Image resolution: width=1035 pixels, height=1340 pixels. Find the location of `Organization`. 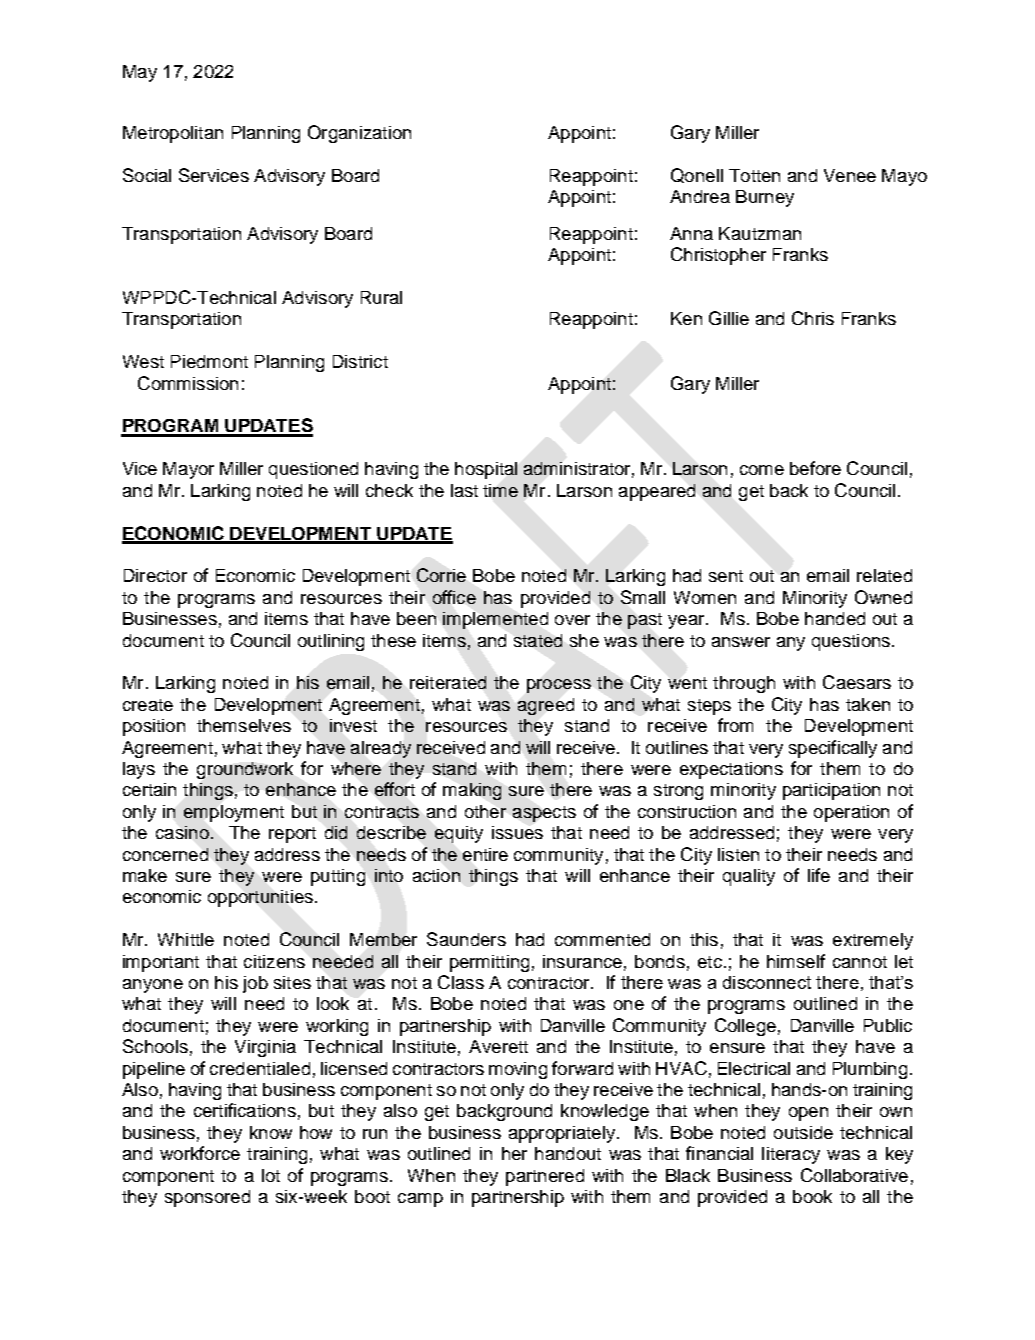

Organization is located at coordinates (359, 134).
